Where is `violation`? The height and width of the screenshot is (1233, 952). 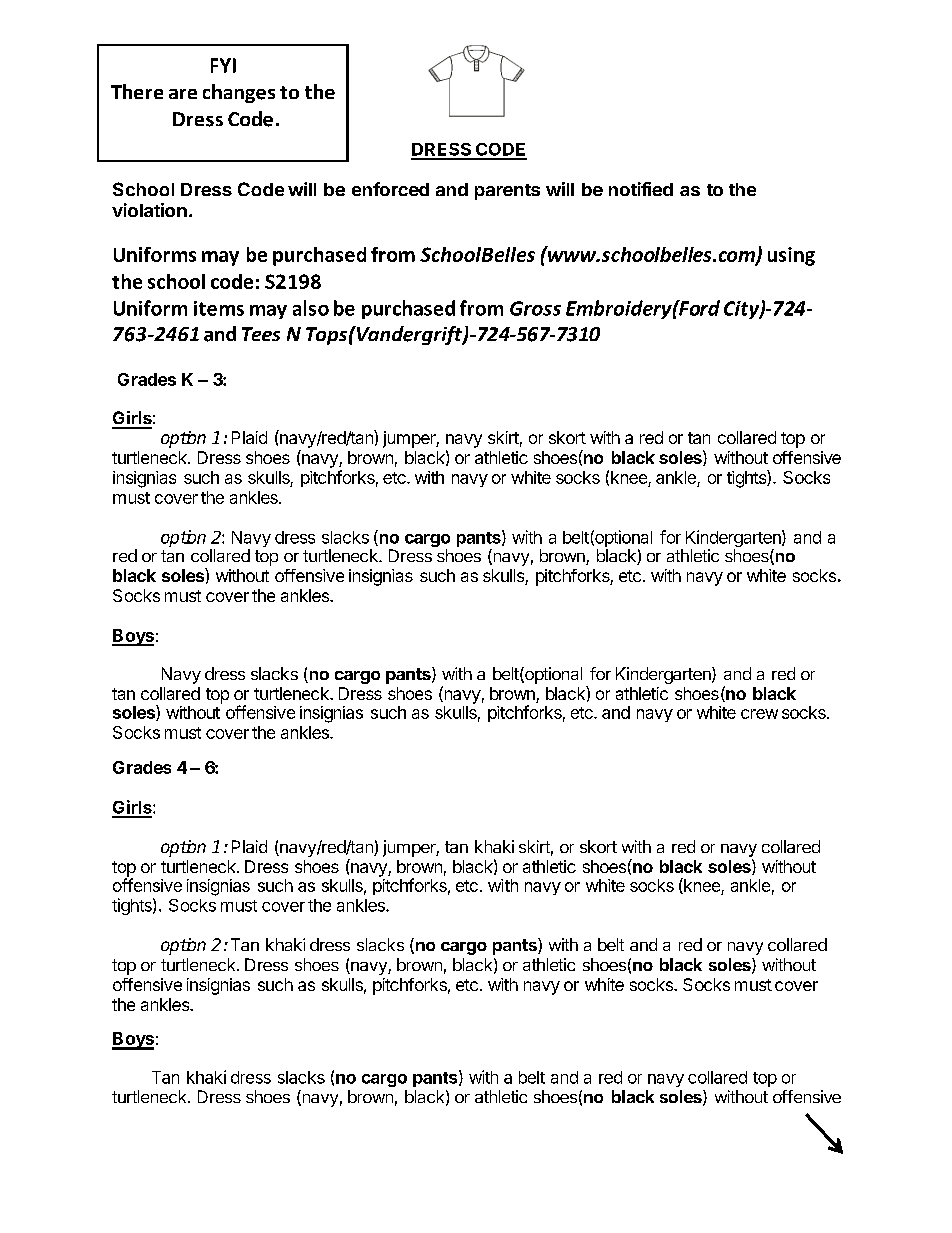
violation is located at coordinates (149, 210).
